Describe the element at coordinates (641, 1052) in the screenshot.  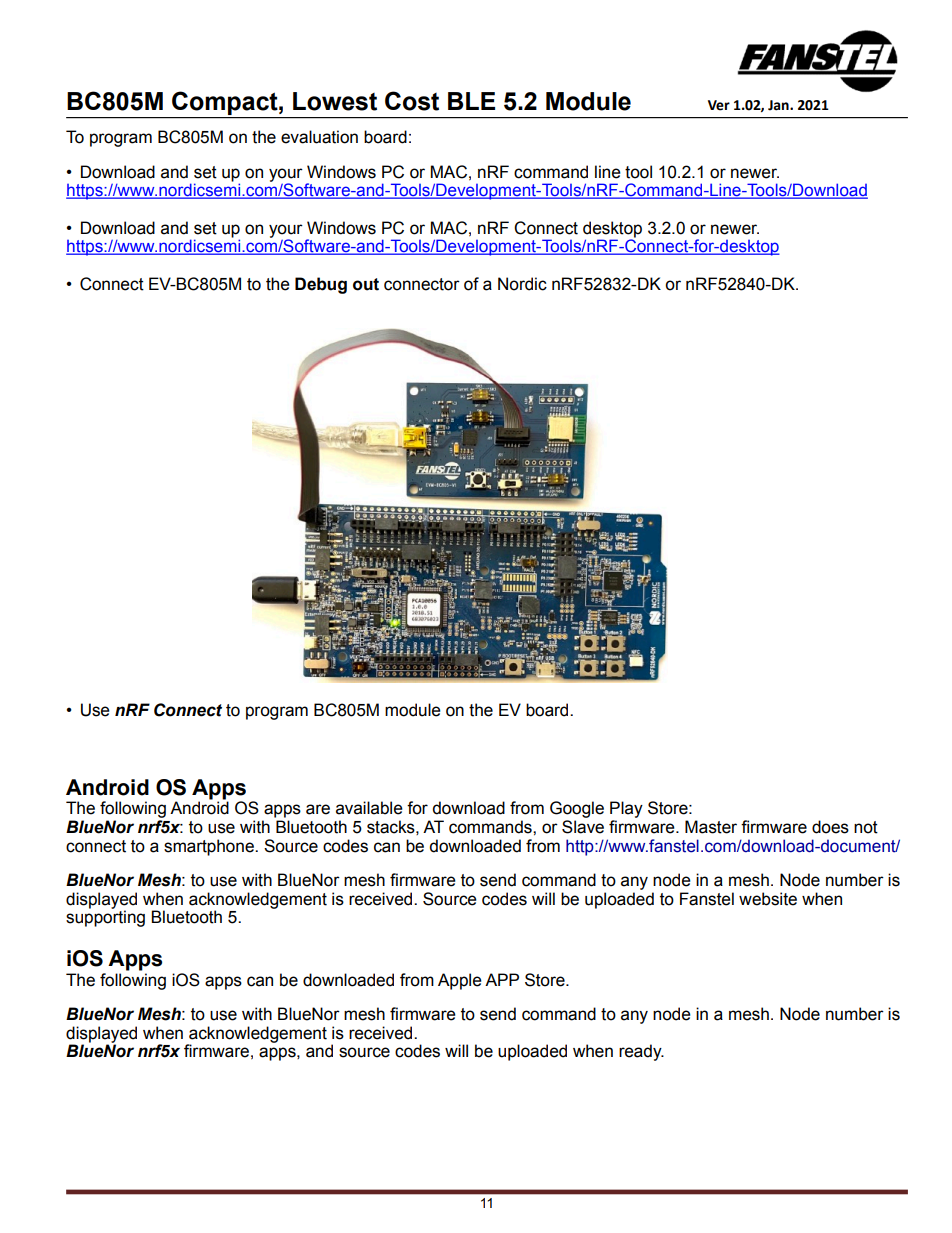
I see `ready` at that location.
